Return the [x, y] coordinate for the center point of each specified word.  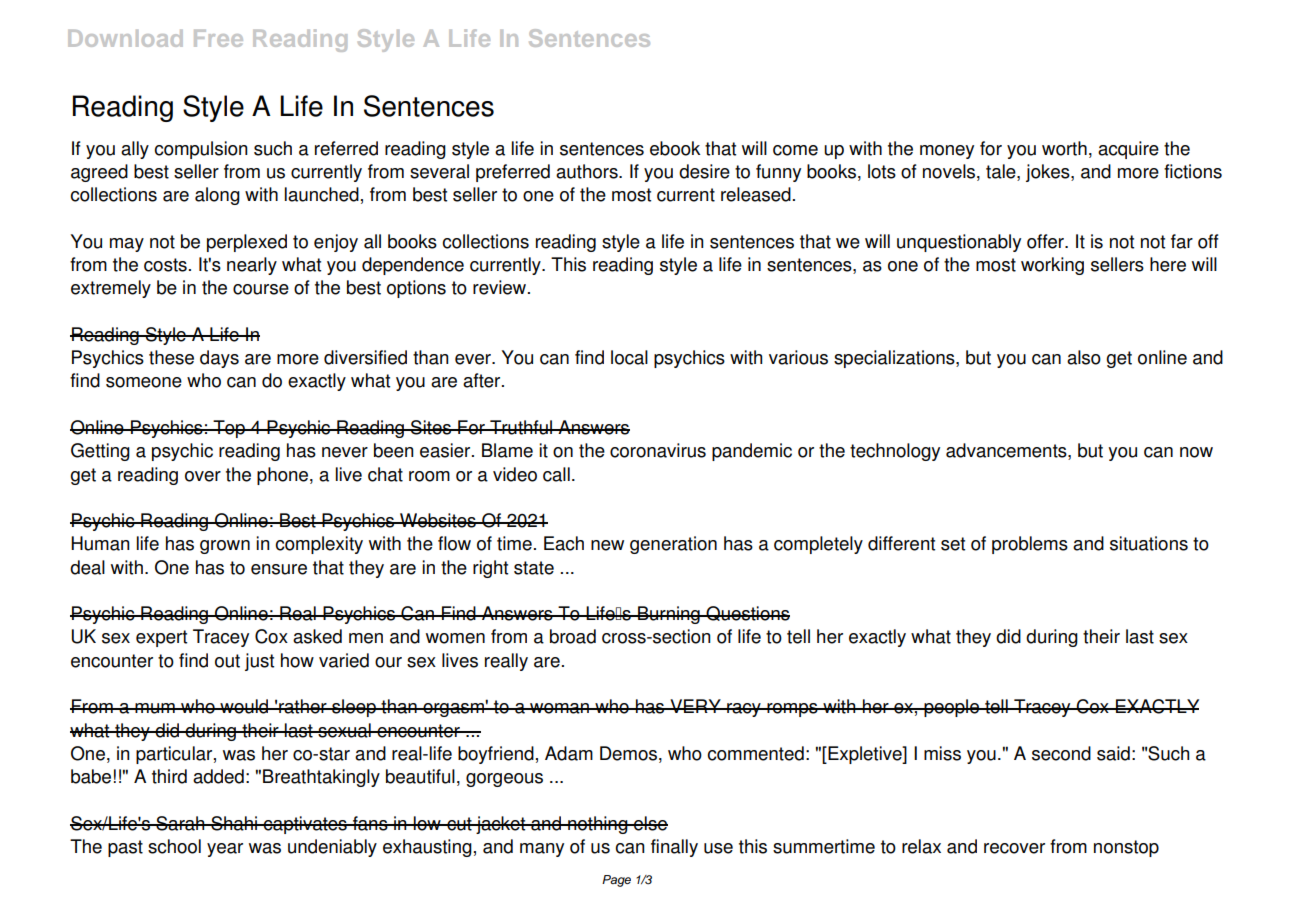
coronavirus [658, 450]
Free [218, 38]
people [952, 708]
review [501, 287]
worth [1064, 148]
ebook [675, 148]
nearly [252, 266]
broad [573, 636]
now [1196, 452]
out [227, 661]
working [1052, 266]
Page [616, 881]
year [225, 850]
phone [282, 476]
